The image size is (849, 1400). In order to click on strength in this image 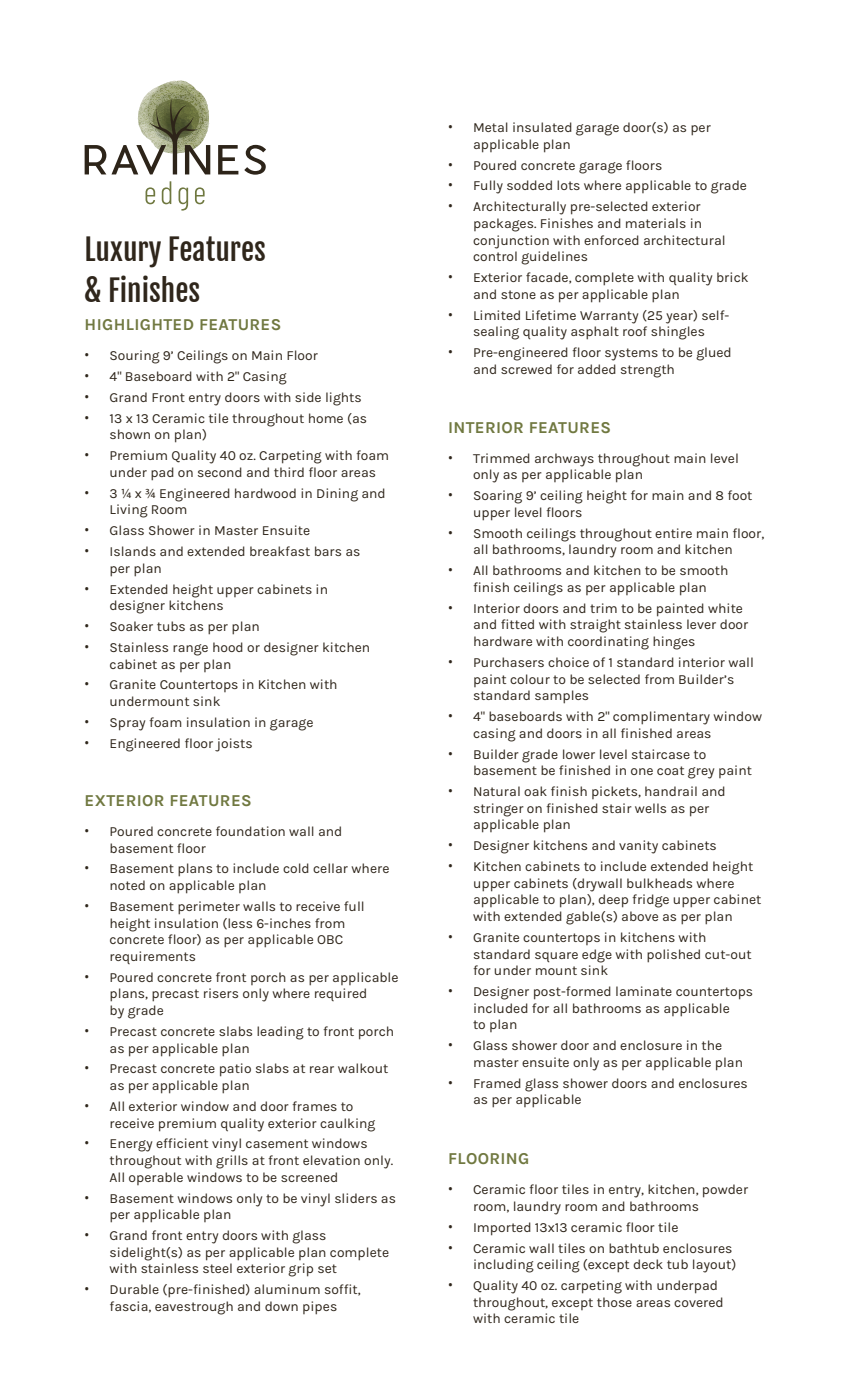, I will do `click(647, 371)`.
